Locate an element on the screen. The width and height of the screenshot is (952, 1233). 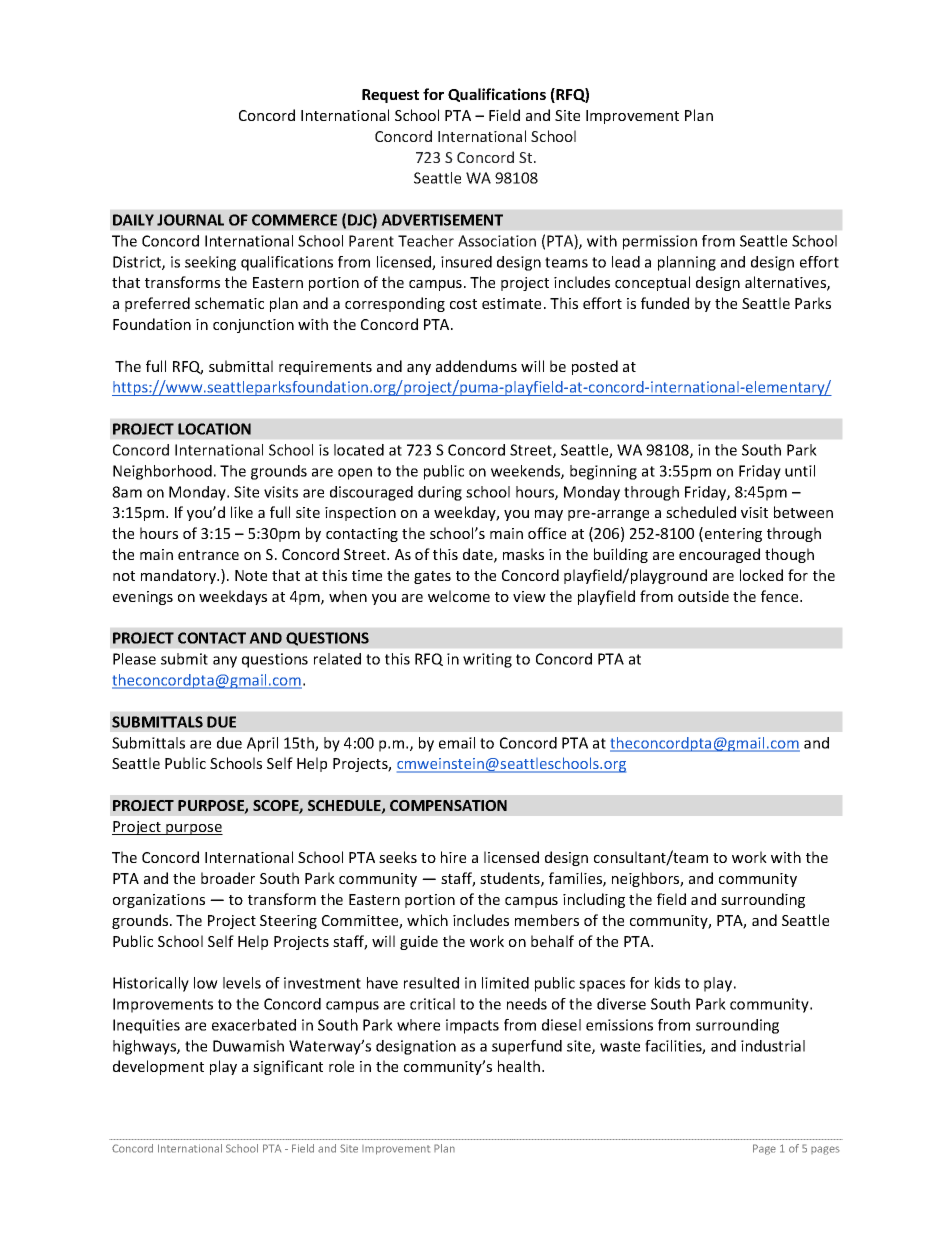
Request is located at coordinates (390, 96).
